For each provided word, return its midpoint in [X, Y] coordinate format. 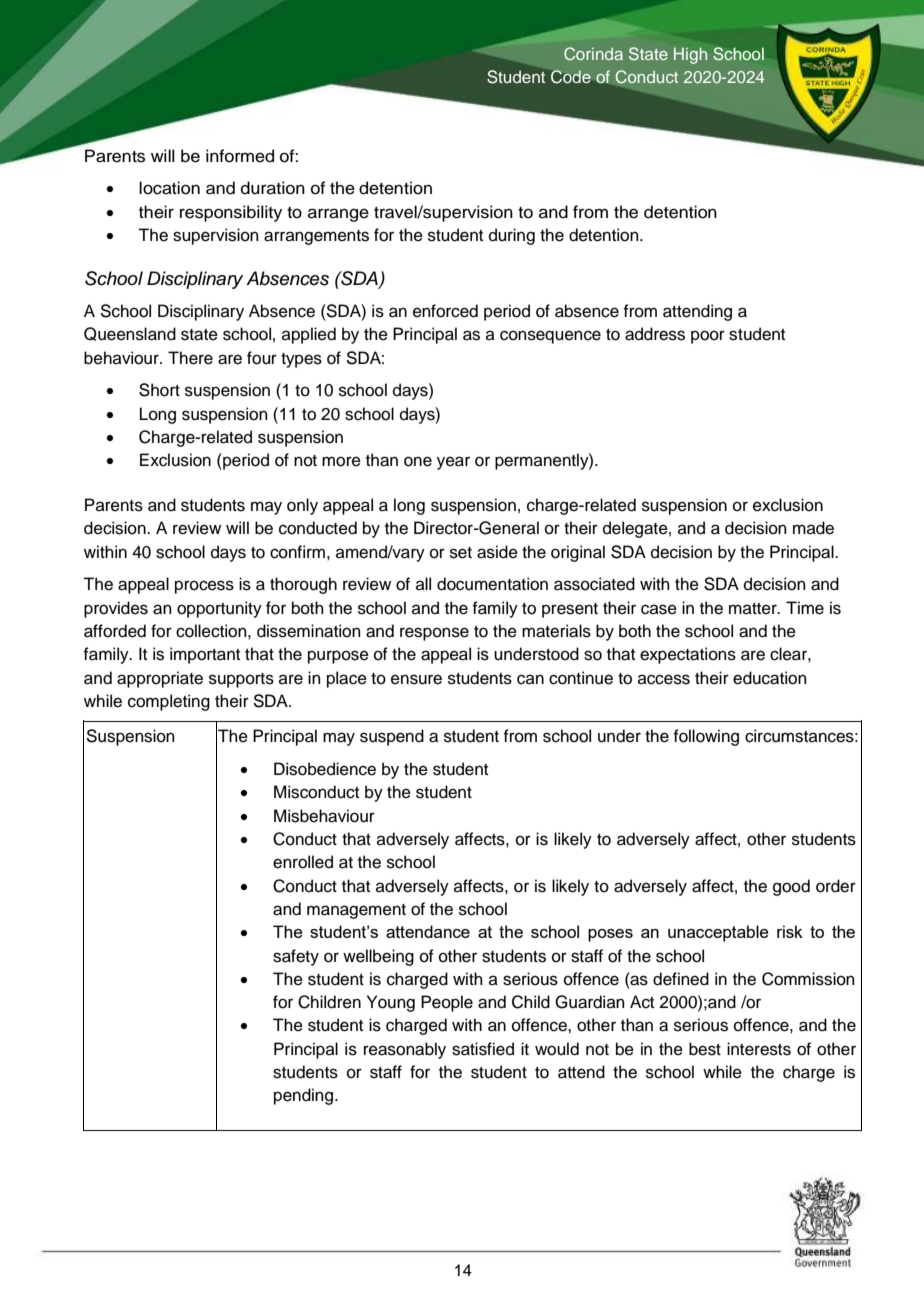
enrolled [303, 862]
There [190, 358]
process [204, 587]
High [690, 56]
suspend [392, 737]
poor [708, 337]
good [791, 887]
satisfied [483, 1049]
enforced [445, 311]
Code [571, 76]
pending [305, 1096]
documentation [492, 584]
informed [240, 156]
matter [754, 609]
